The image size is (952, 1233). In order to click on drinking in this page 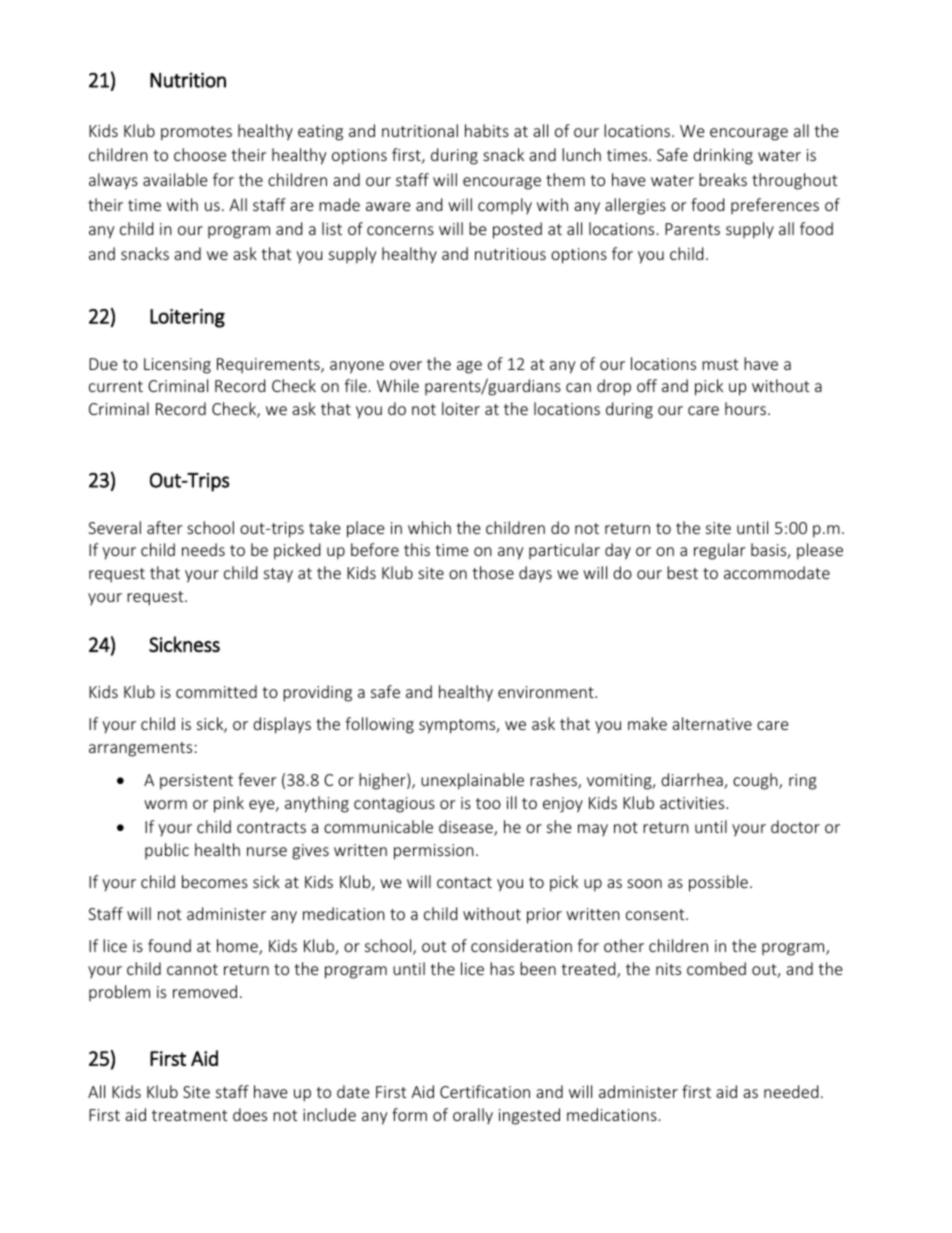, I will do `click(723, 156)`.
